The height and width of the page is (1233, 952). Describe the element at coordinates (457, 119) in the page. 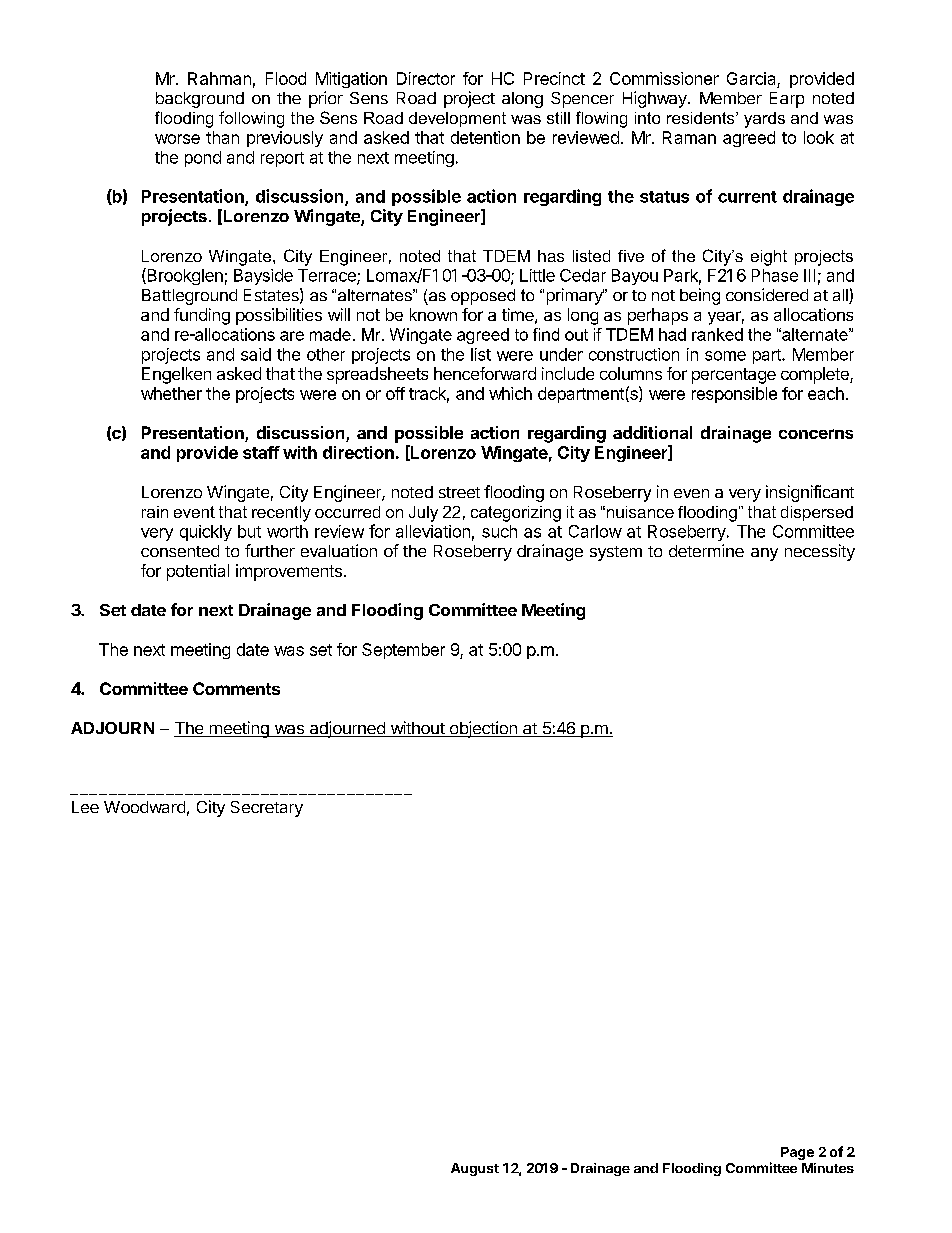

I see `development` at that location.
